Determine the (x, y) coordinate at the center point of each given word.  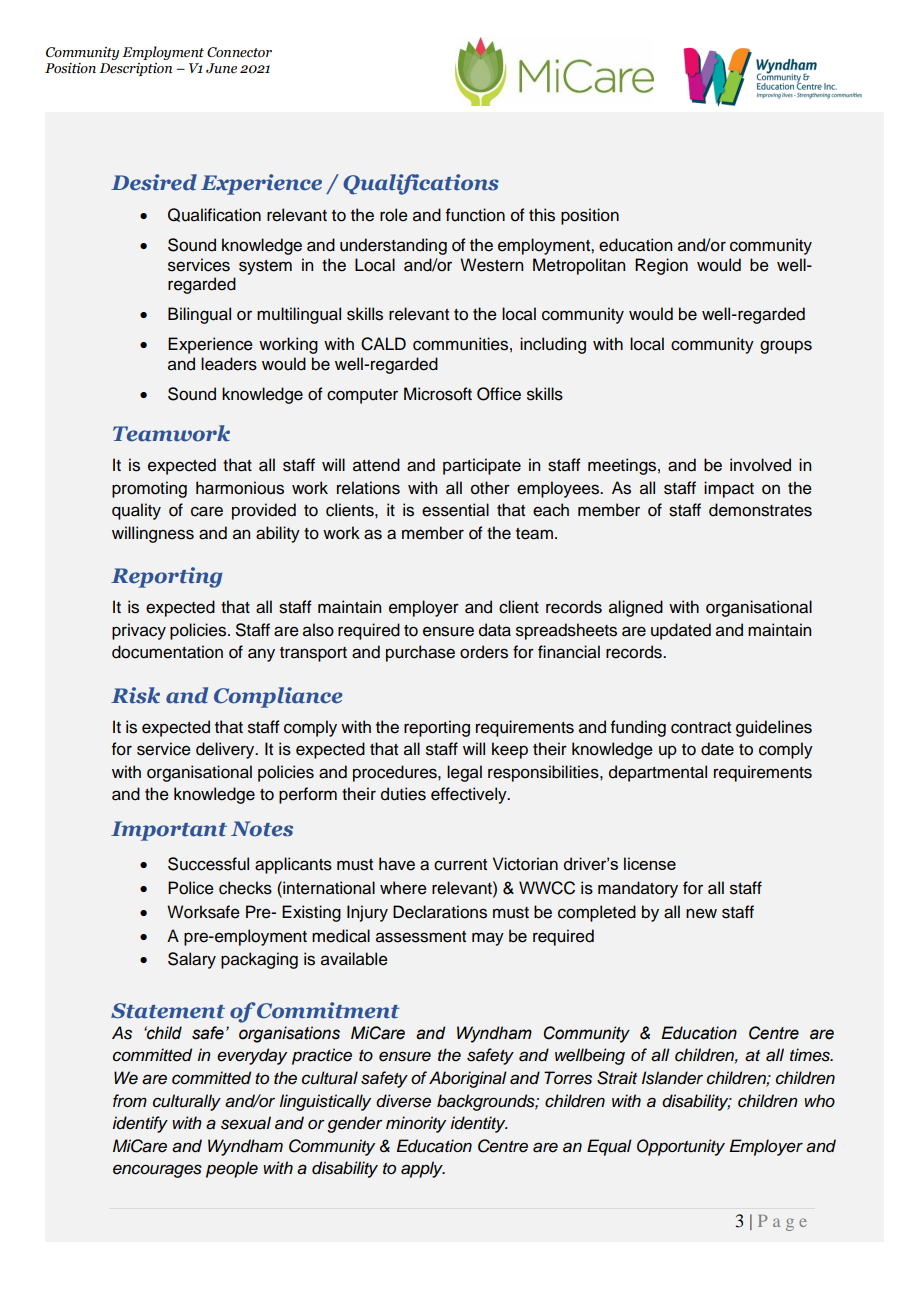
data (495, 630)
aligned (636, 608)
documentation (167, 652)
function (475, 215)
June (221, 68)
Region (661, 266)
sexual (246, 1123)
